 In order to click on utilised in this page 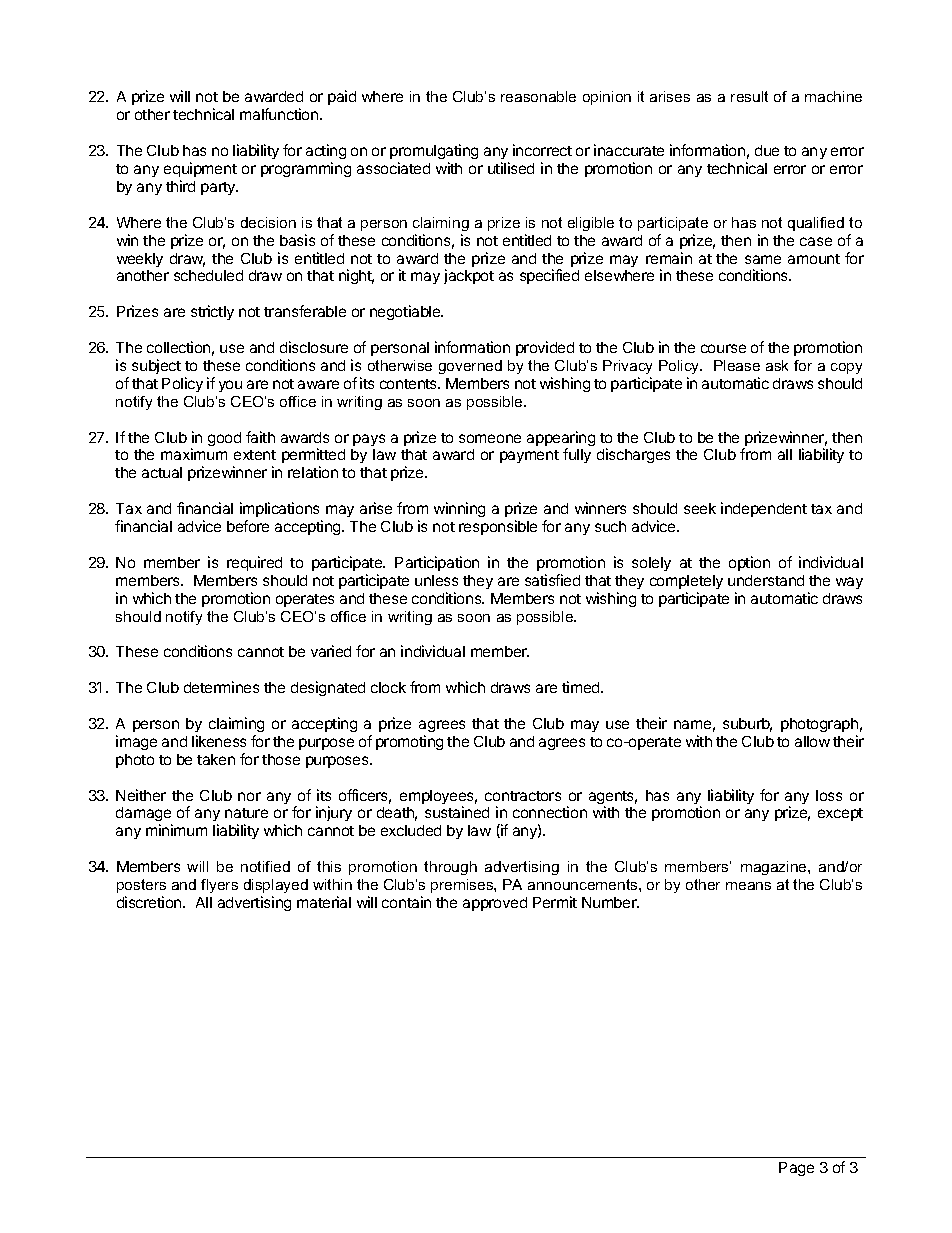, I will do `click(511, 168)`.
